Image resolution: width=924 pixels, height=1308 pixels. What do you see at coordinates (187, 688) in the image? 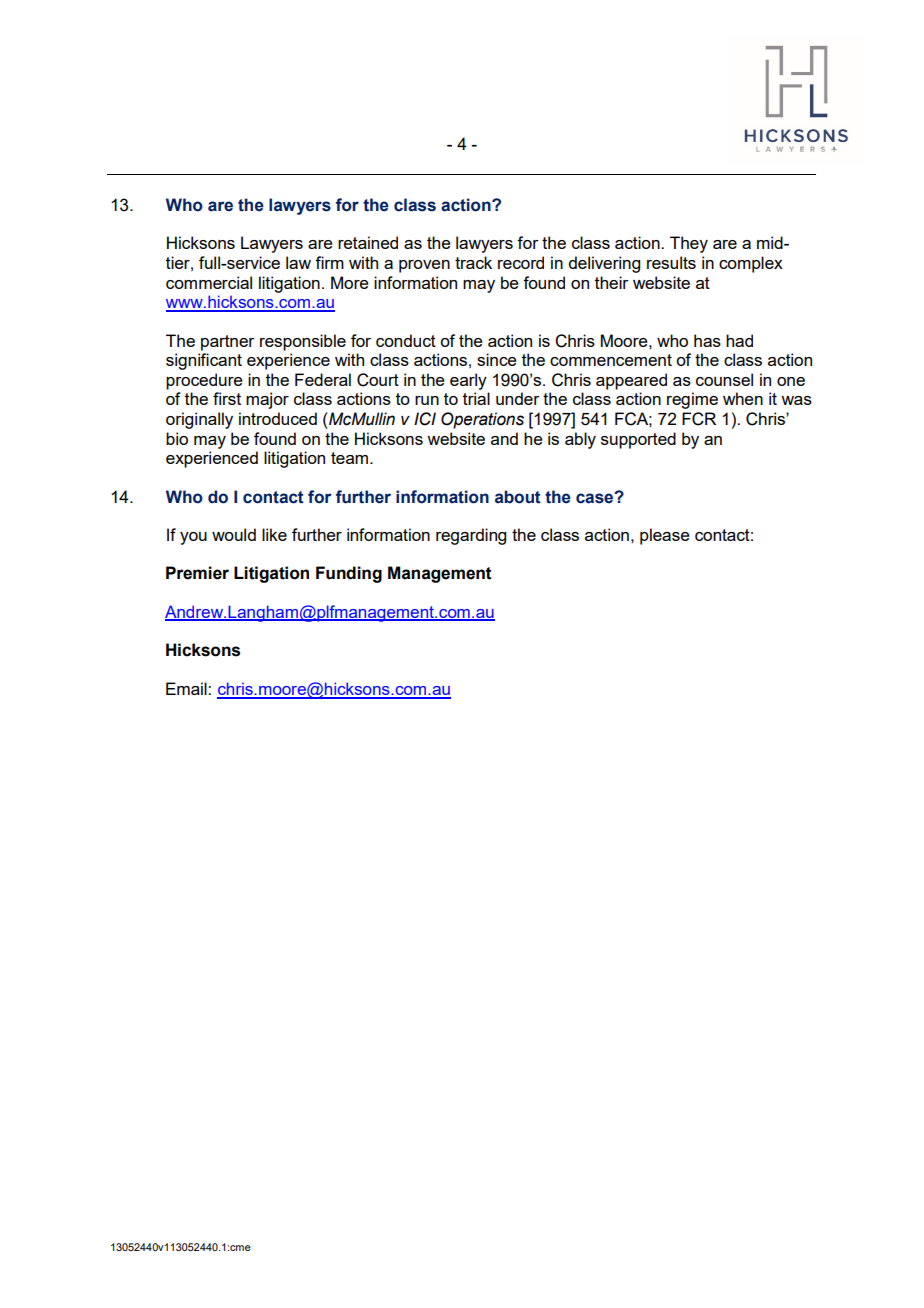
I see `Email` at bounding box center [187, 688].
